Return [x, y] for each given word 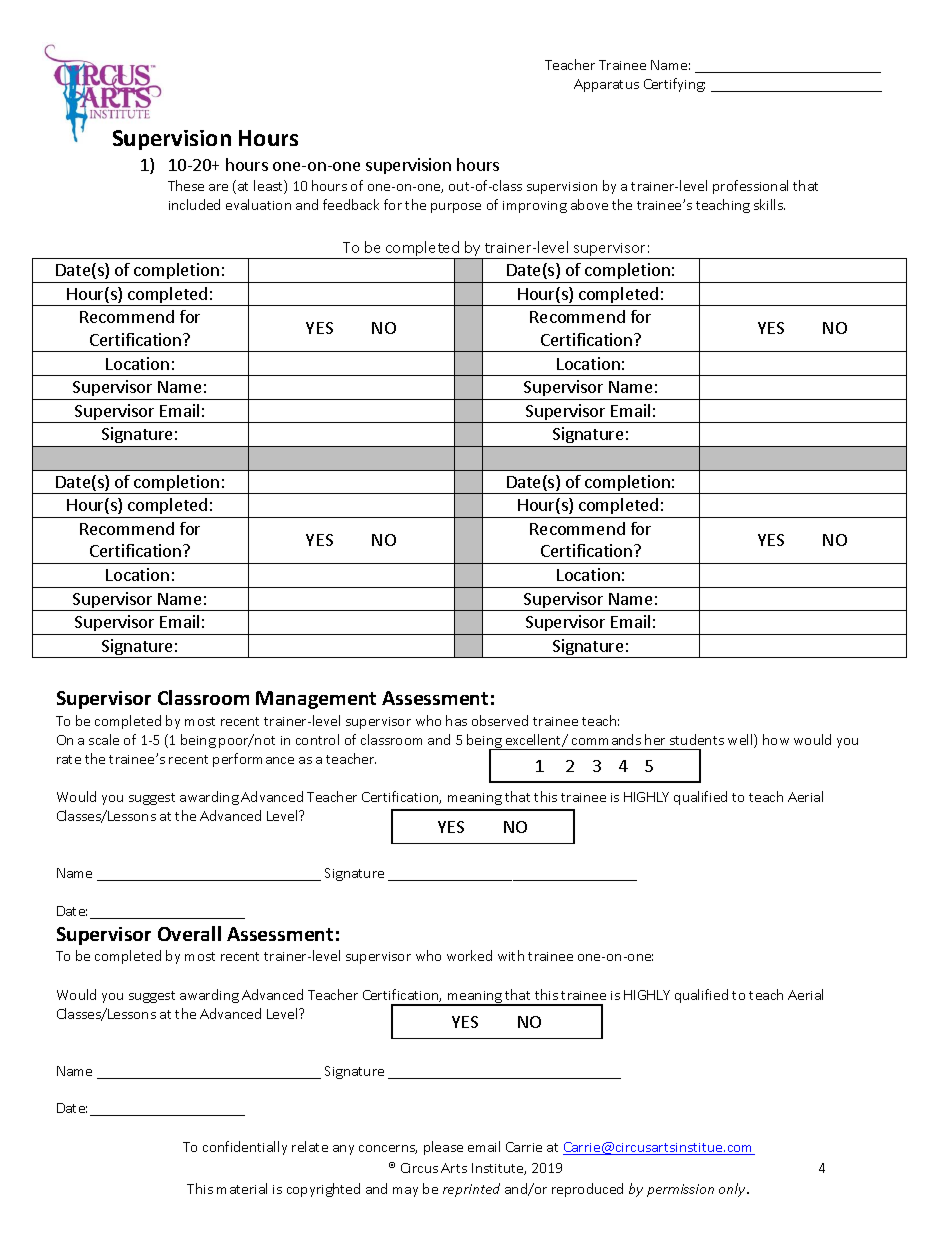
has [456, 720]
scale [104, 739]
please [443, 1148]
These [186, 185]
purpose [456, 208]
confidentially [245, 1148]
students [697, 739]
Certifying [674, 85]
